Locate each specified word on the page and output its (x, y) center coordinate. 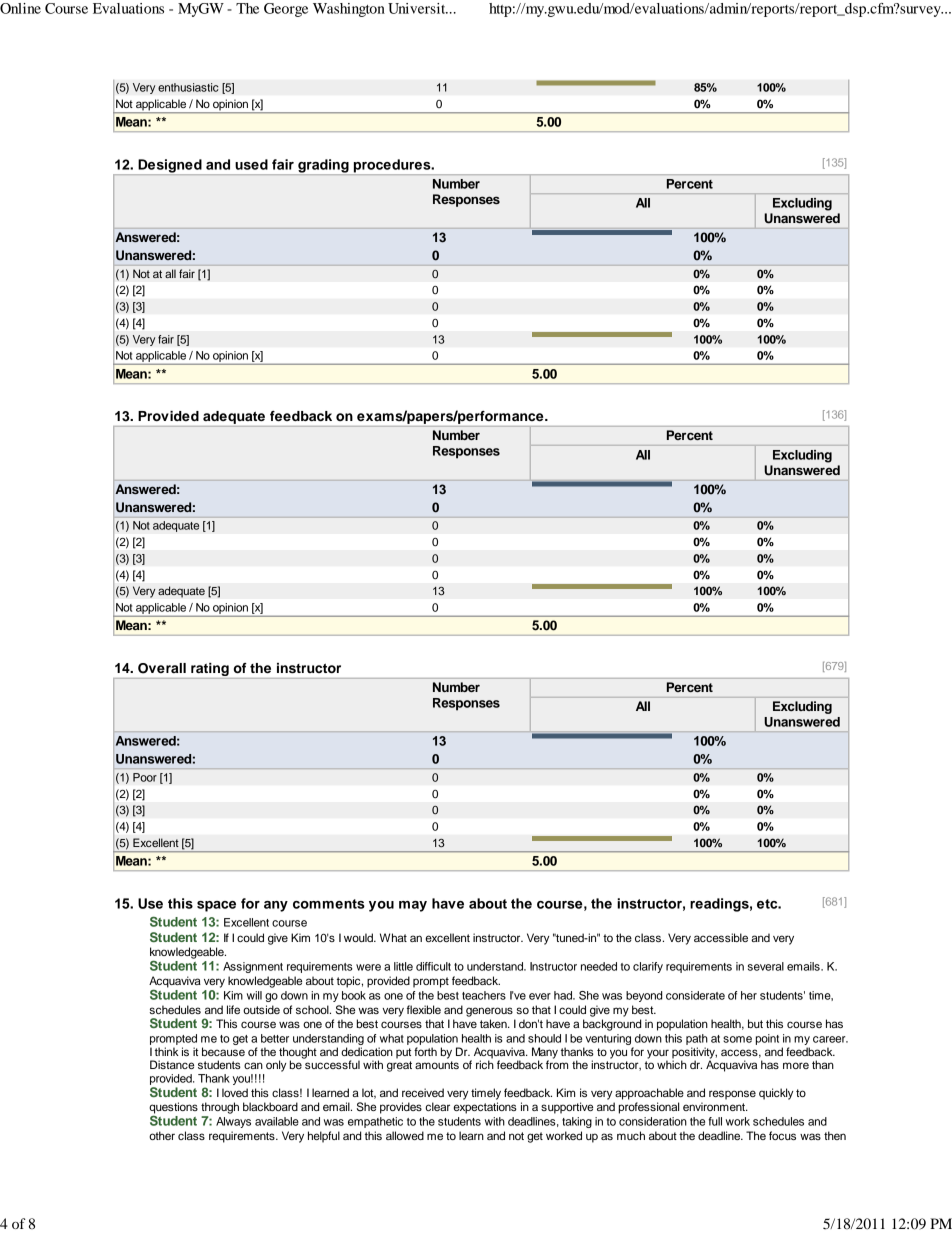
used (251, 164)
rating (210, 669)
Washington (349, 10)
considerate (695, 995)
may (413, 906)
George (286, 10)
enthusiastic (188, 87)
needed (599, 966)
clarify (648, 967)
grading (323, 167)
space (216, 906)
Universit (418, 8)
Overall (162, 668)
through (220, 1108)
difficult (433, 966)
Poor (145, 777)
